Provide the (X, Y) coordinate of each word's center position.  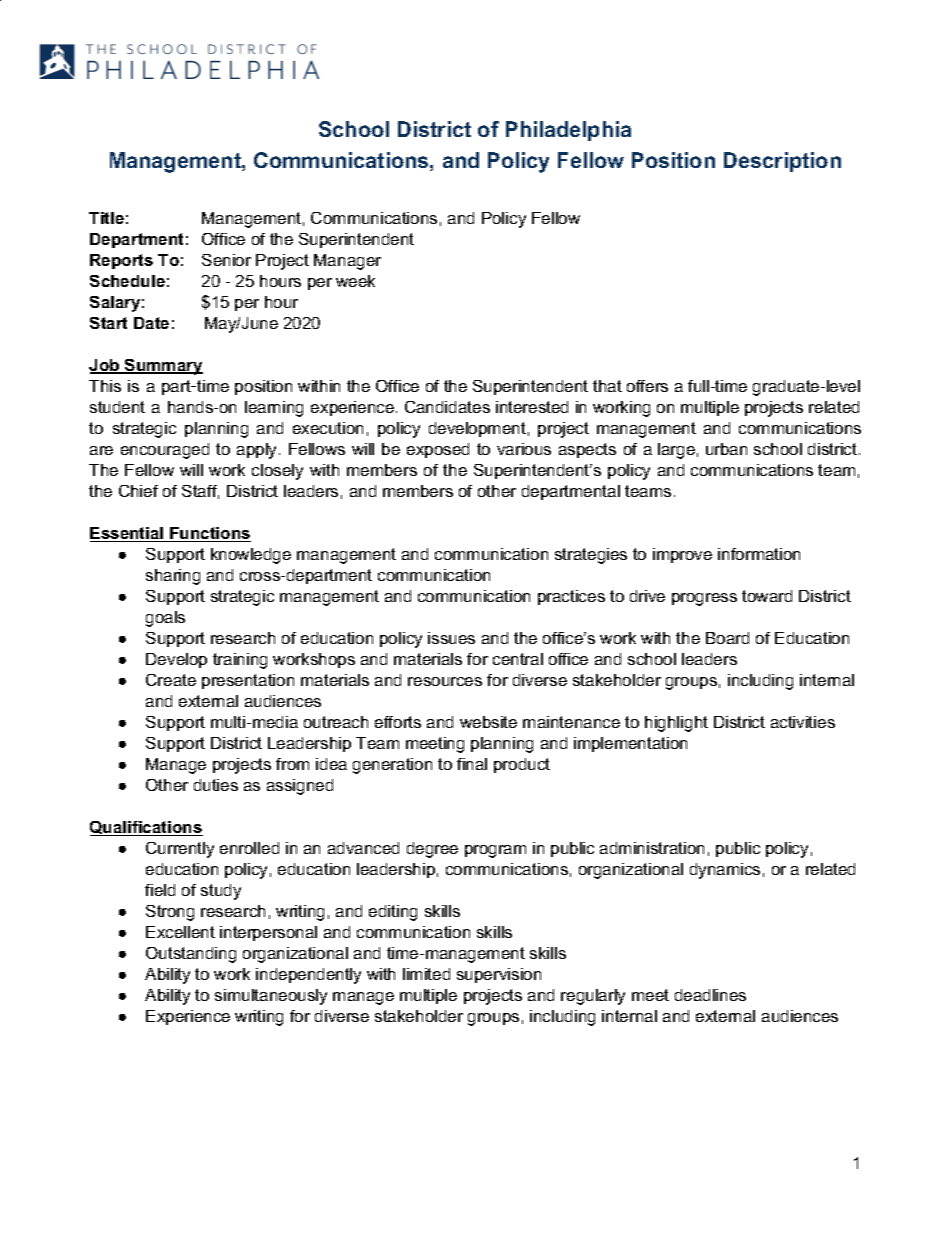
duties (216, 785)
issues (451, 638)
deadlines (710, 995)
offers (647, 386)
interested (532, 407)
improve (682, 555)
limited (426, 974)
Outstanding (191, 955)
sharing (173, 577)
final (472, 764)
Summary (163, 367)
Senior (226, 260)
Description (782, 162)
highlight (676, 724)
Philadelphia (568, 131)
